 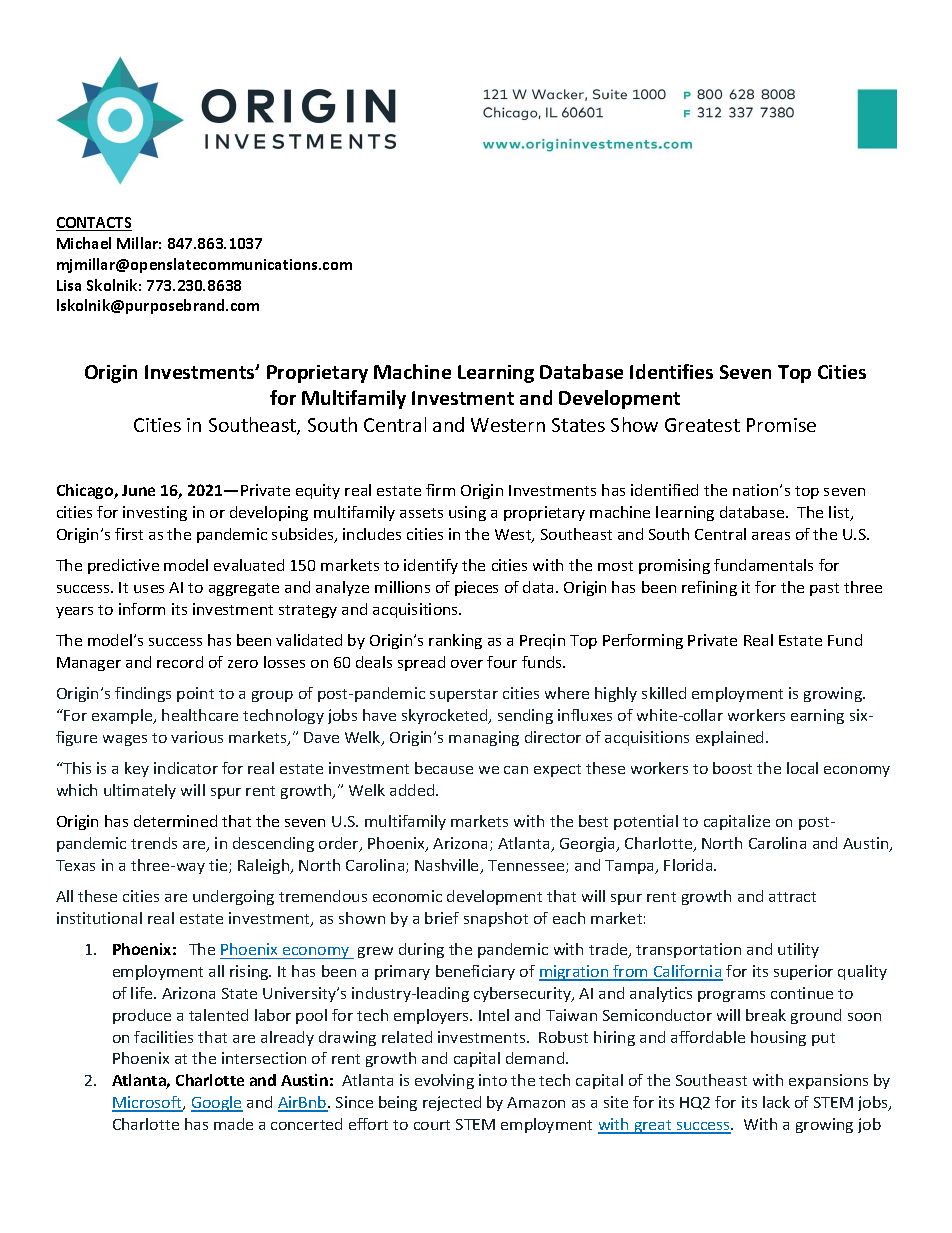 I want to click on utility, so click(x=798, y=950).
